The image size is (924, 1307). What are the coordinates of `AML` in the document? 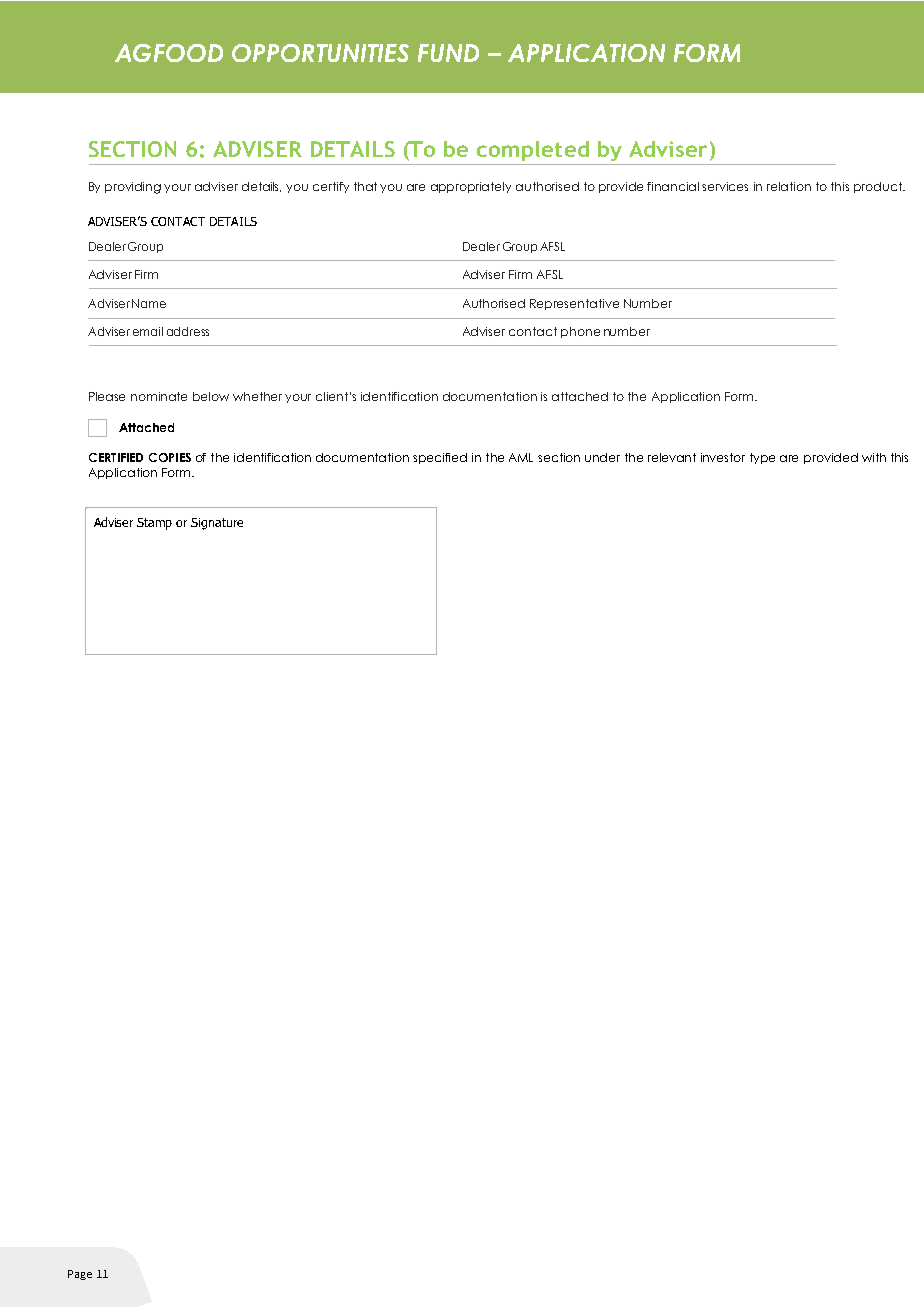 It's located at (521, 457).
